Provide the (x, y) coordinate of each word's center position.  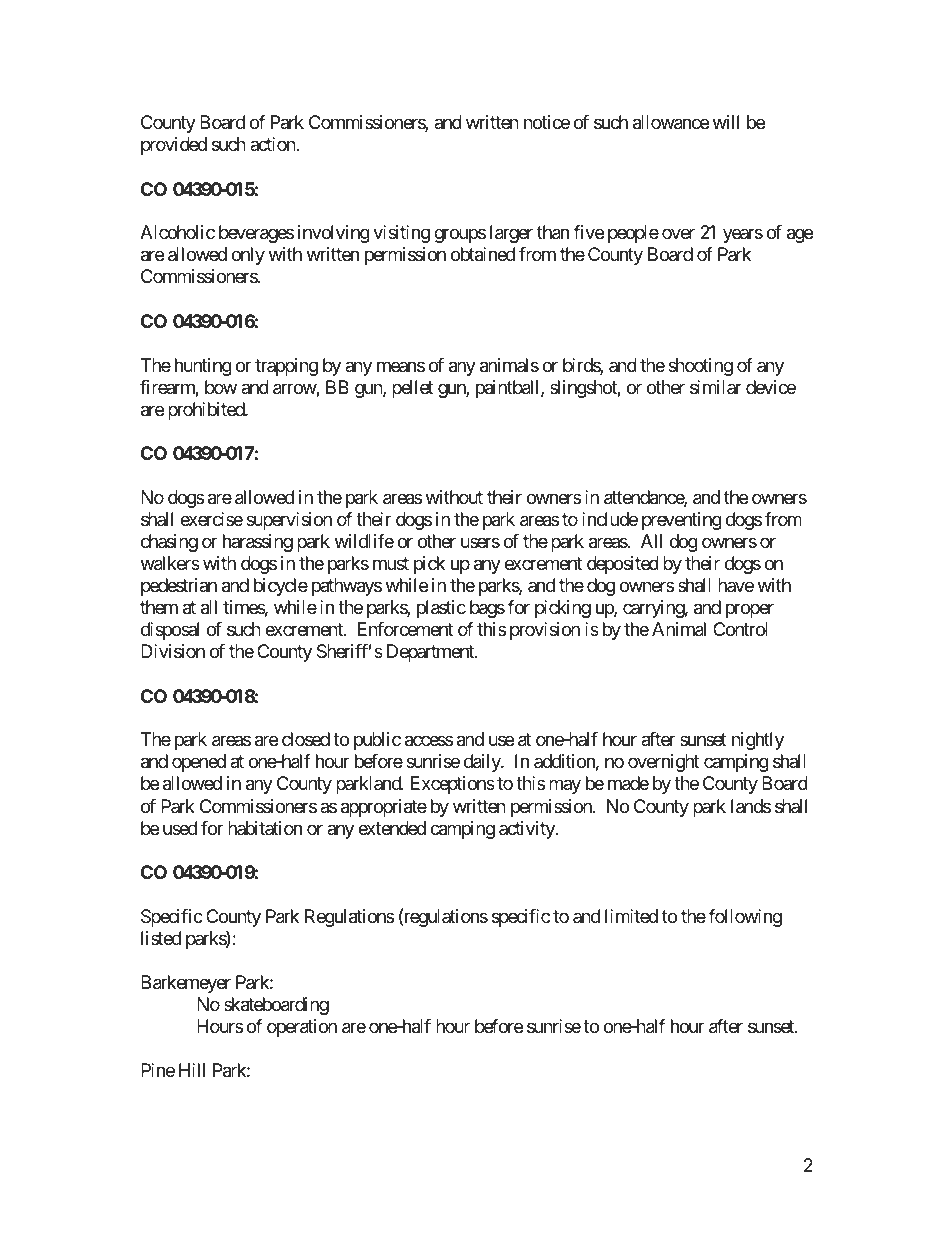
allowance (671, 122)
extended (392, 828)
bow (221, 387)
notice (547, 122)
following (745, 918)
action (273, 144)
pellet (412, 389)
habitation (265, 828)
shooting (700, 367)
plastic (441, 609)
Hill (192, 1070)
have (736, 585)
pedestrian (179, 587)
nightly (758, 741)
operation (302, 1028)
